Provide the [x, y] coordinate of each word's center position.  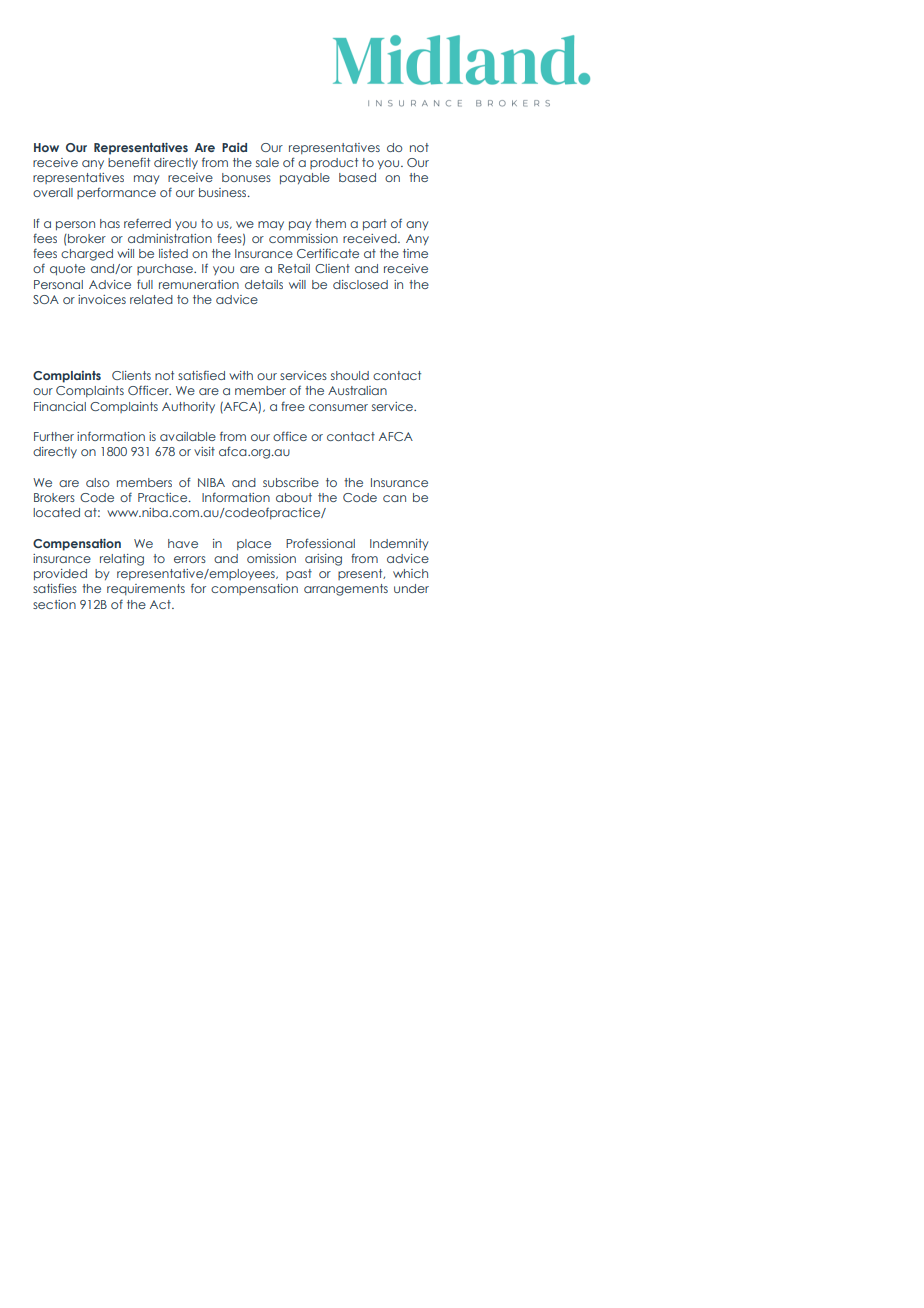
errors [190, 559]
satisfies [55, 588]
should [350, 375]
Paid [234, 147]
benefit [129, 162]
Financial [60, 406]
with [241, 375]
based [357, 177]
